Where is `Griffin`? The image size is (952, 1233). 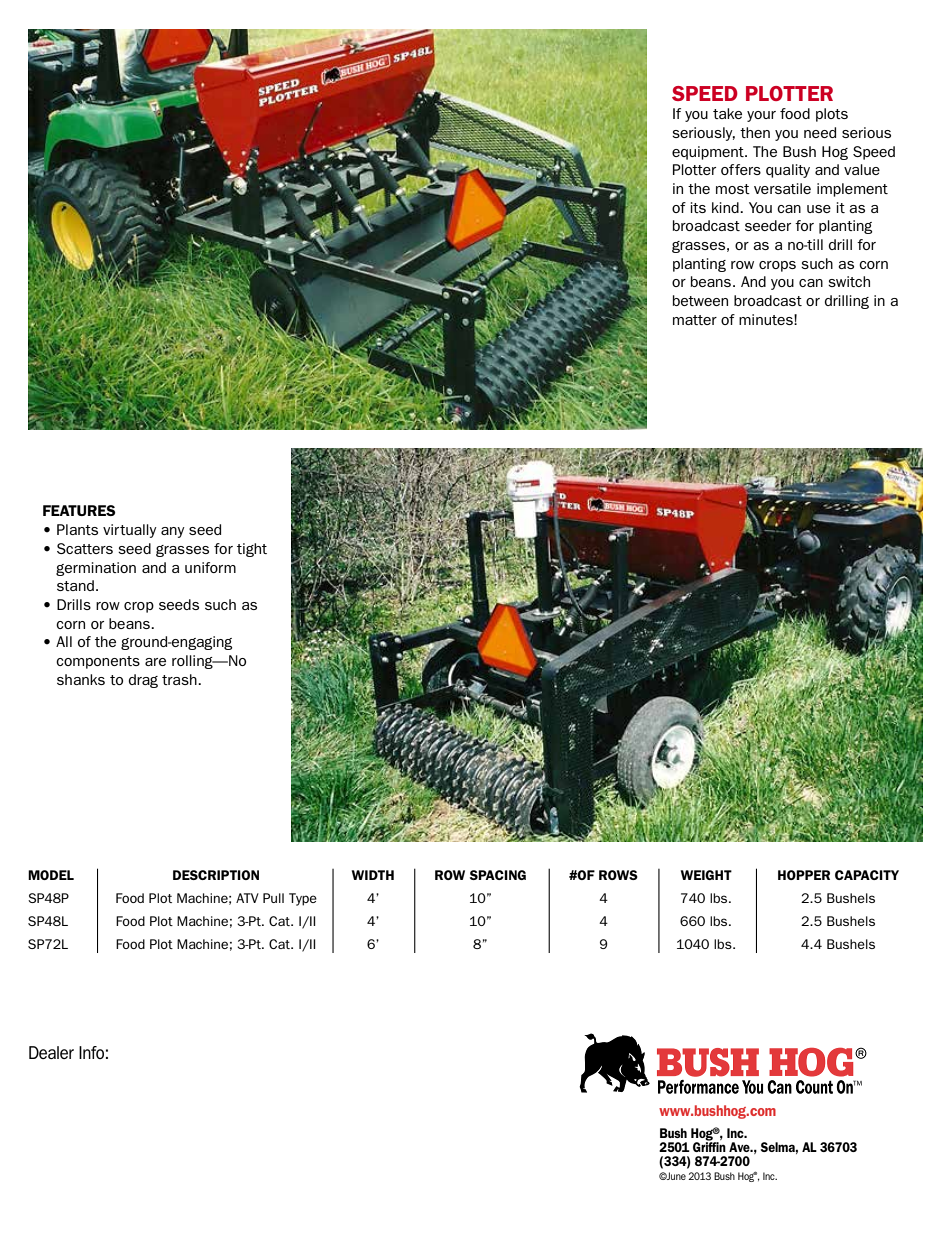
Griffin is located at coordinates (709, 1145).
